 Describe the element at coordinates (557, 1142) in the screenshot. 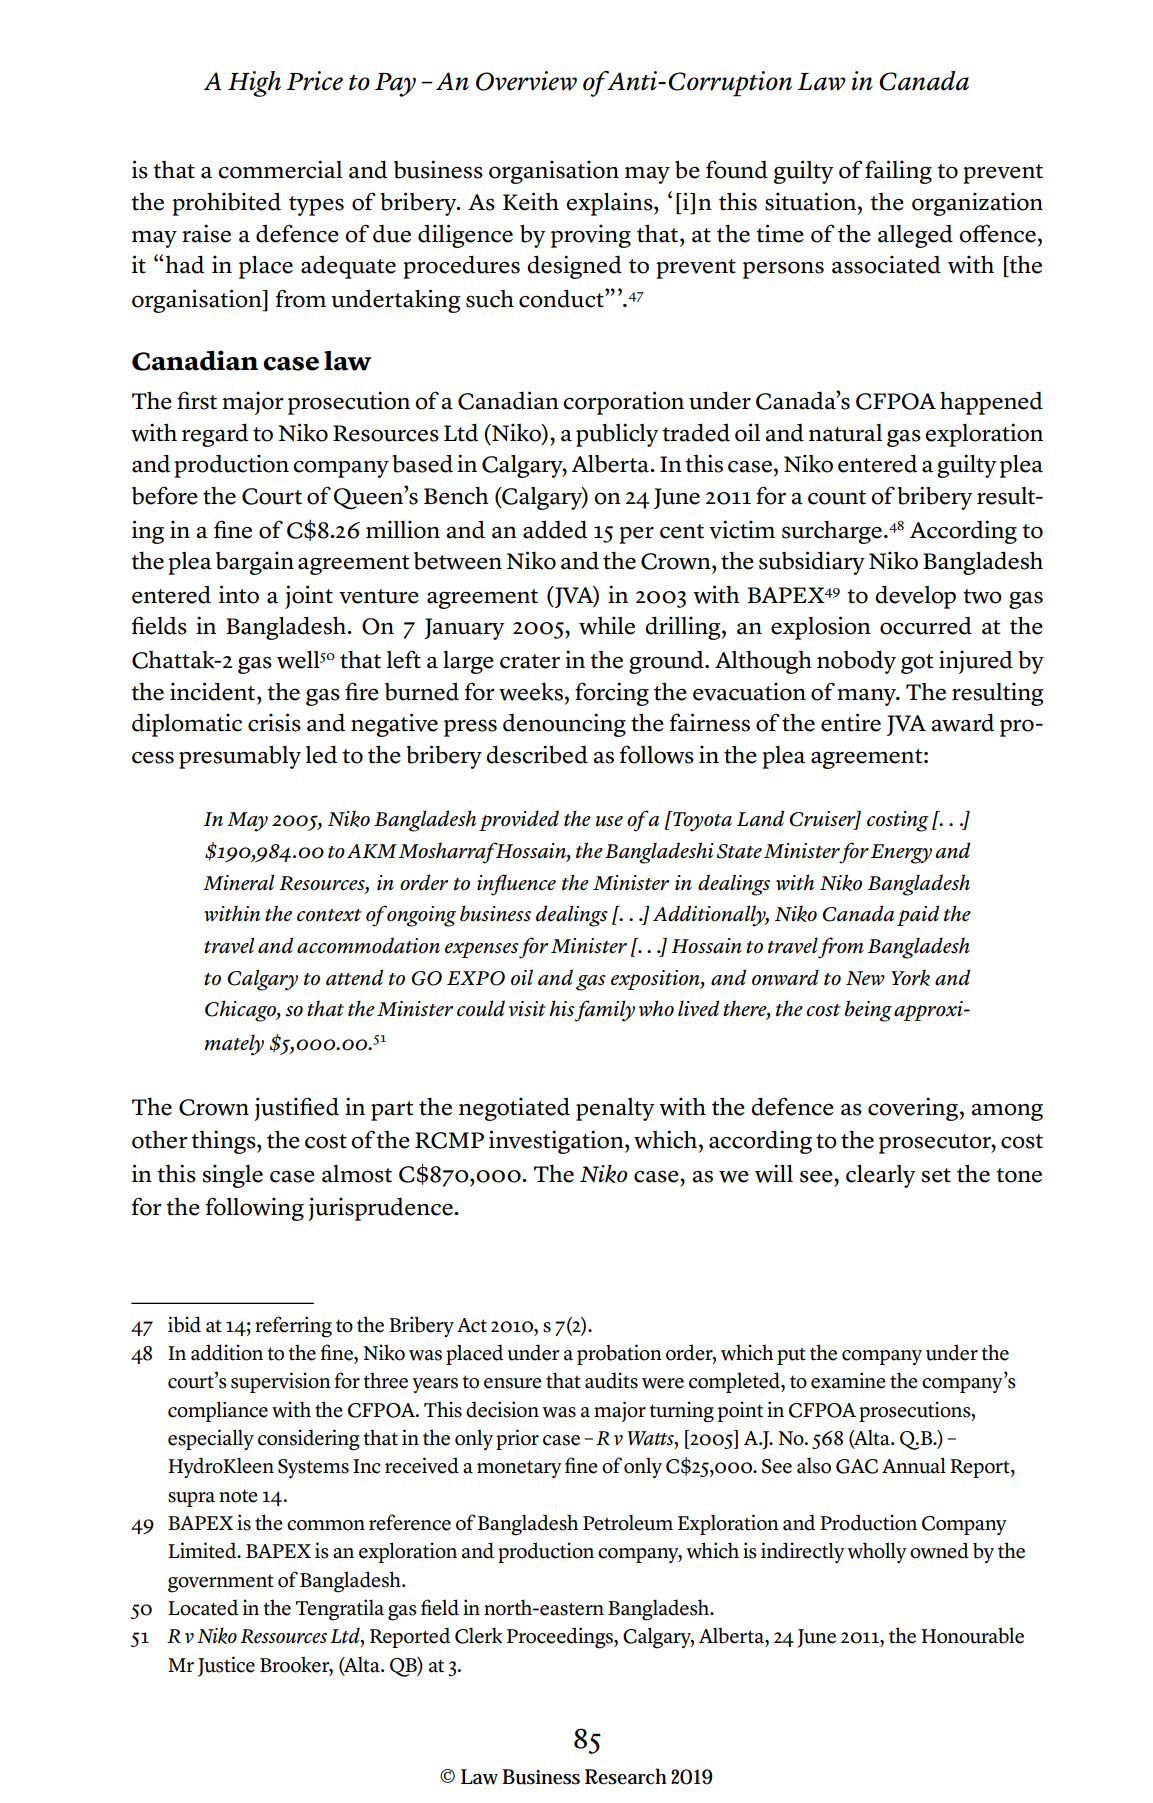

I see `investigation` at that location.
